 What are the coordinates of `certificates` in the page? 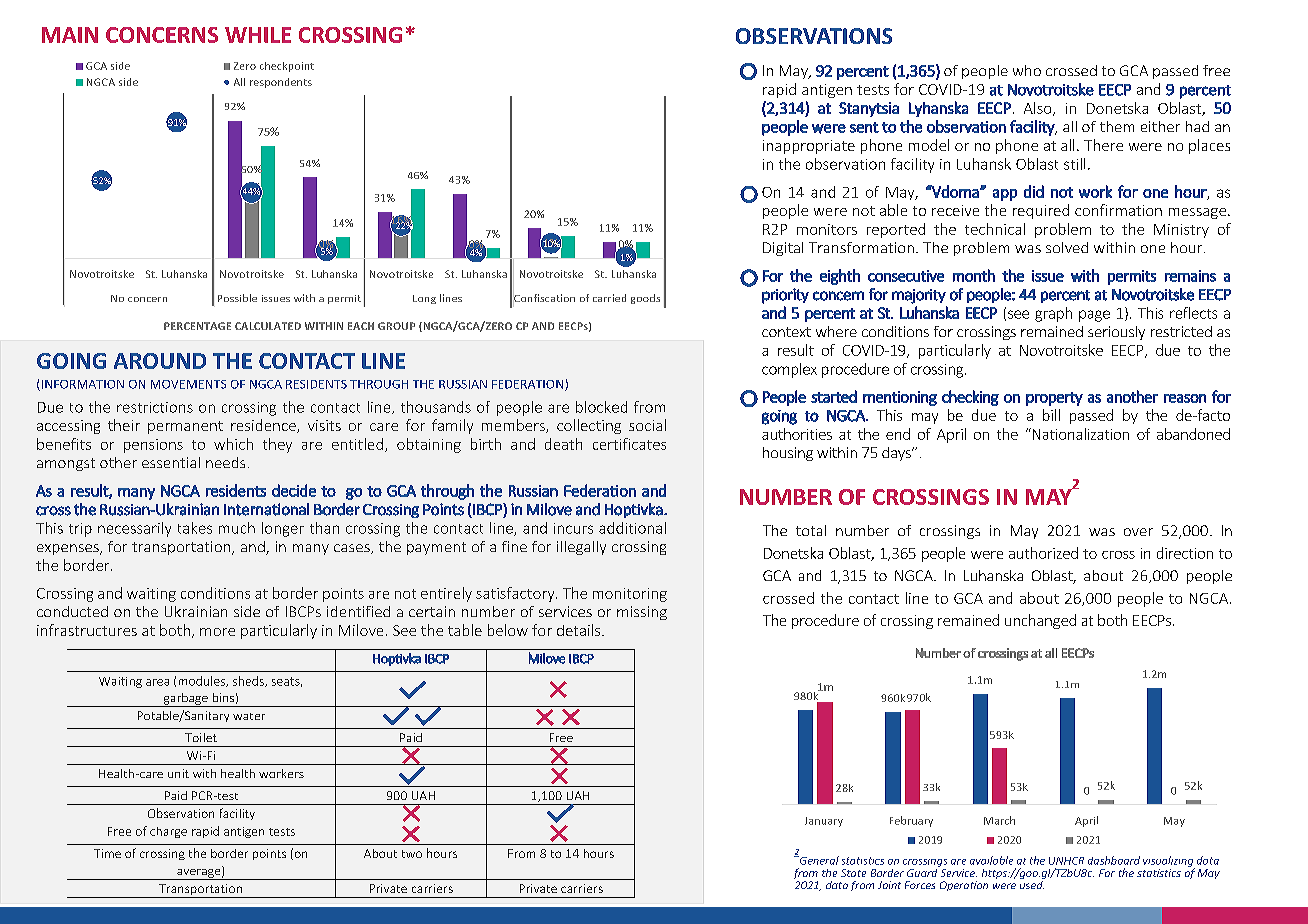 It's located at (629, 444).
